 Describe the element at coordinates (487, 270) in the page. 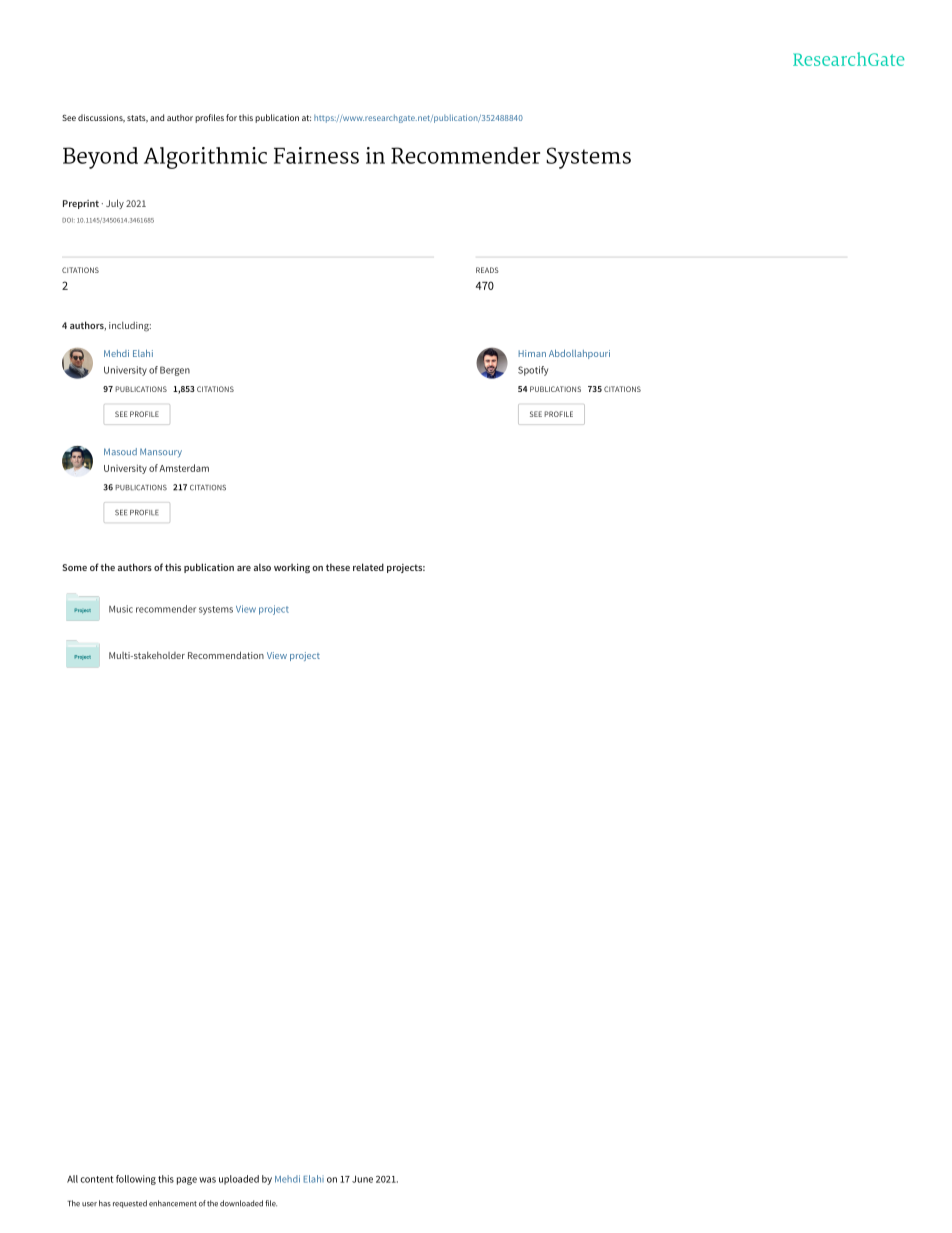

I see `READS` at that location.
